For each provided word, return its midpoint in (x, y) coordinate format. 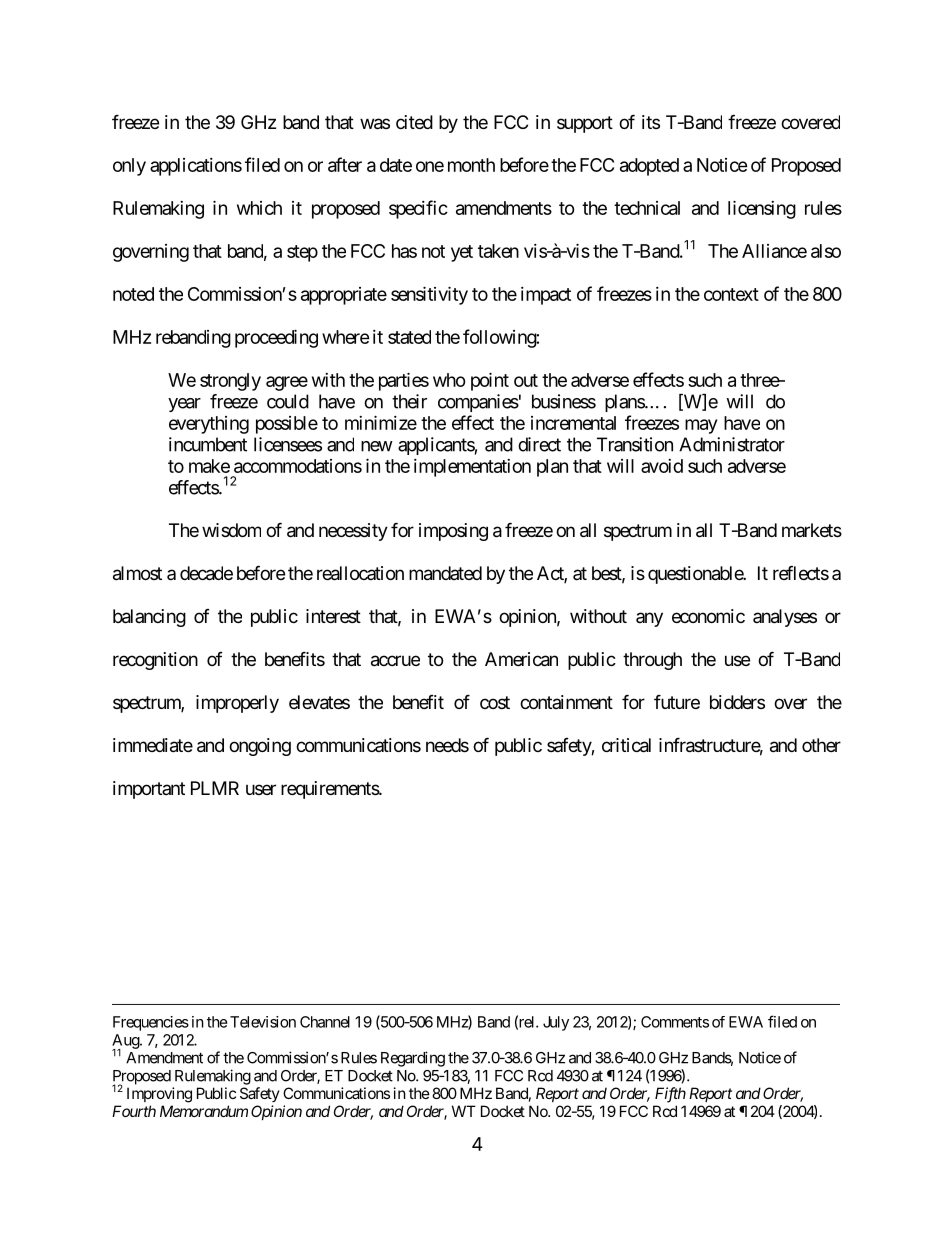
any (649, 619)
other (821, 745)
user (261, 789)
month (471, 165)
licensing (762, 209)
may (701, 426)
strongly (230, 382)
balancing (149, 618)
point (490, 381)
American (521, 659)
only (129, 167)
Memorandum (204, 1111)
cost (495, 702)
